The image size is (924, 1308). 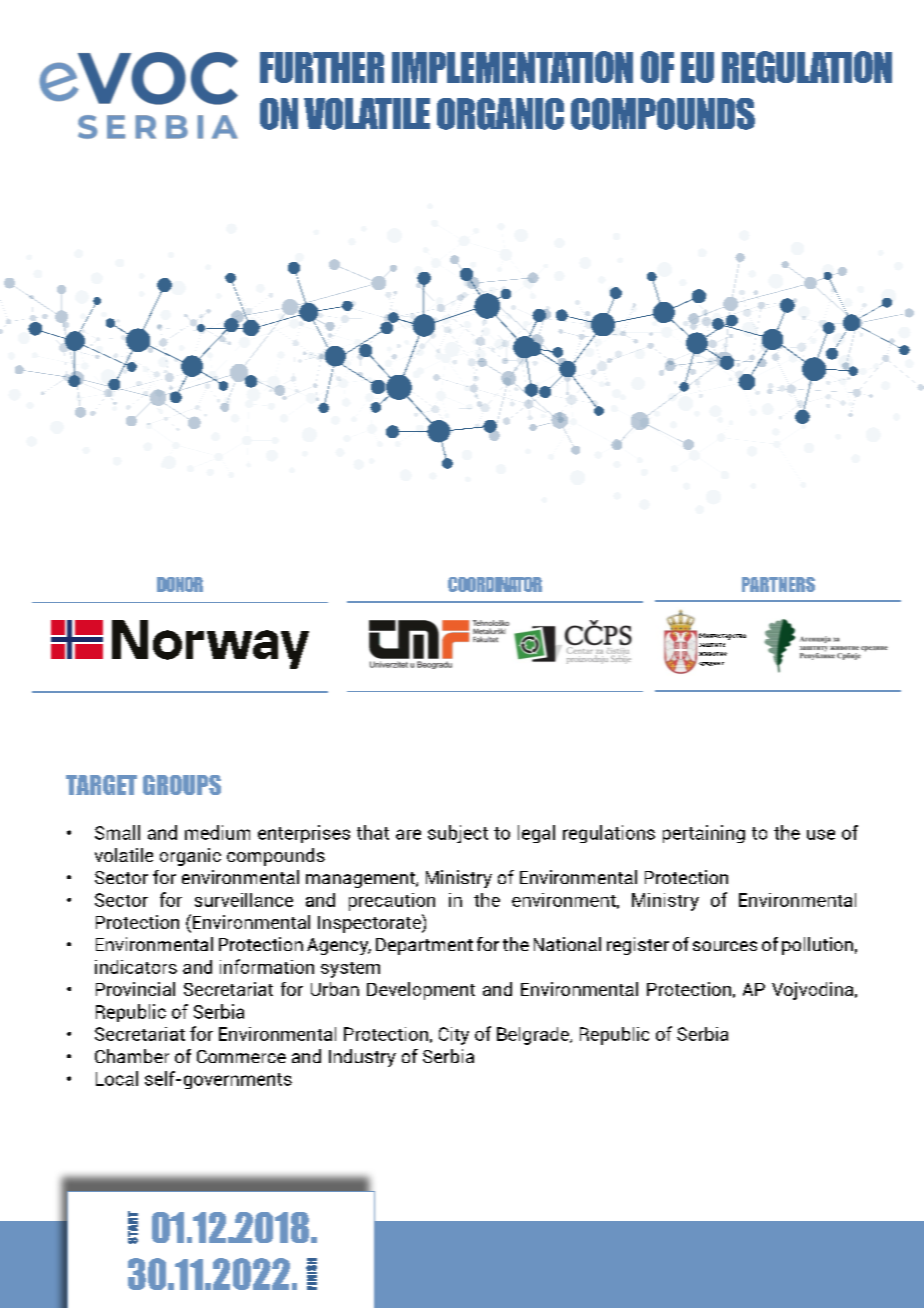 I want to click on pertaining, so click(x=704, y=834).
